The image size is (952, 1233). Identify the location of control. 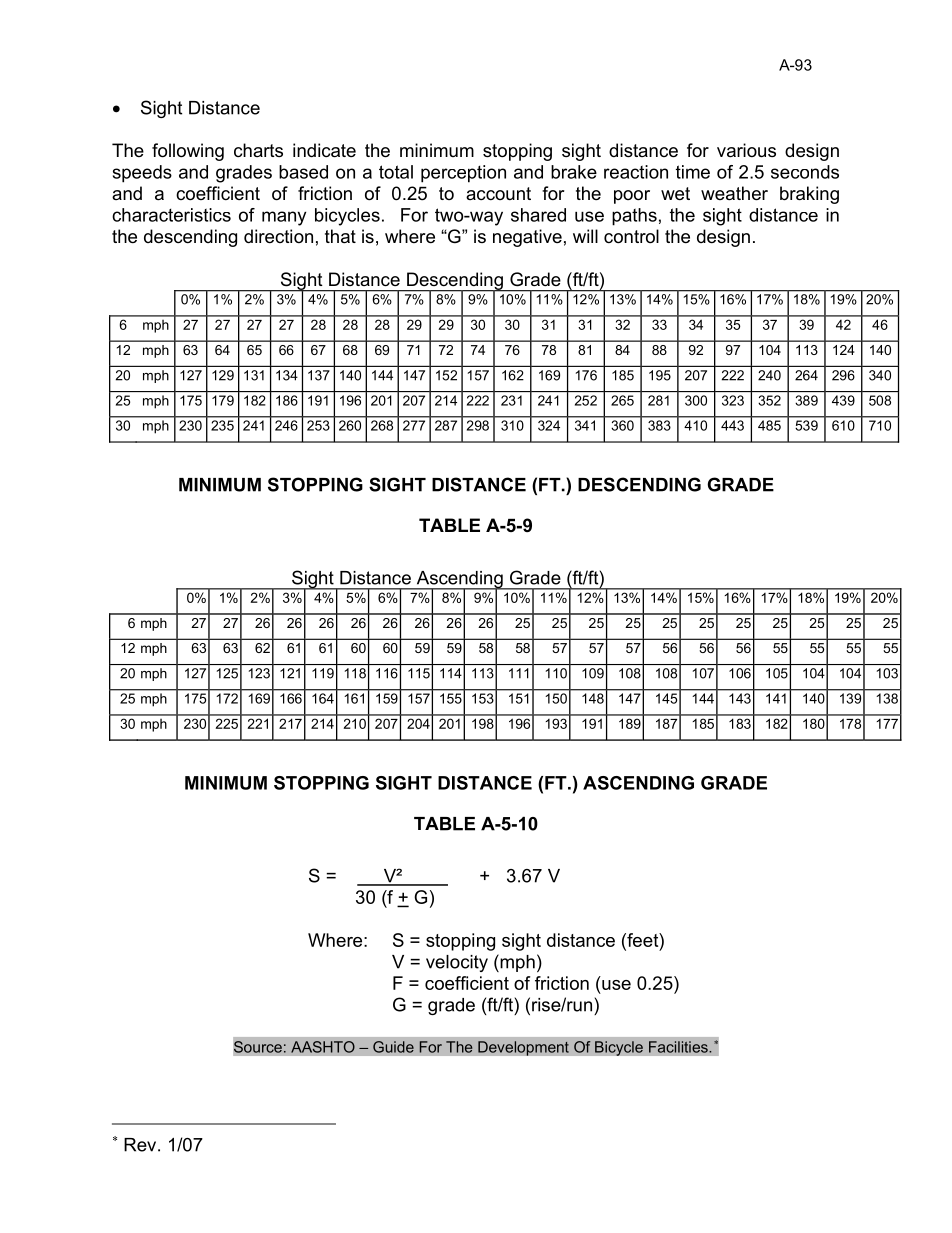
(631, 236).
